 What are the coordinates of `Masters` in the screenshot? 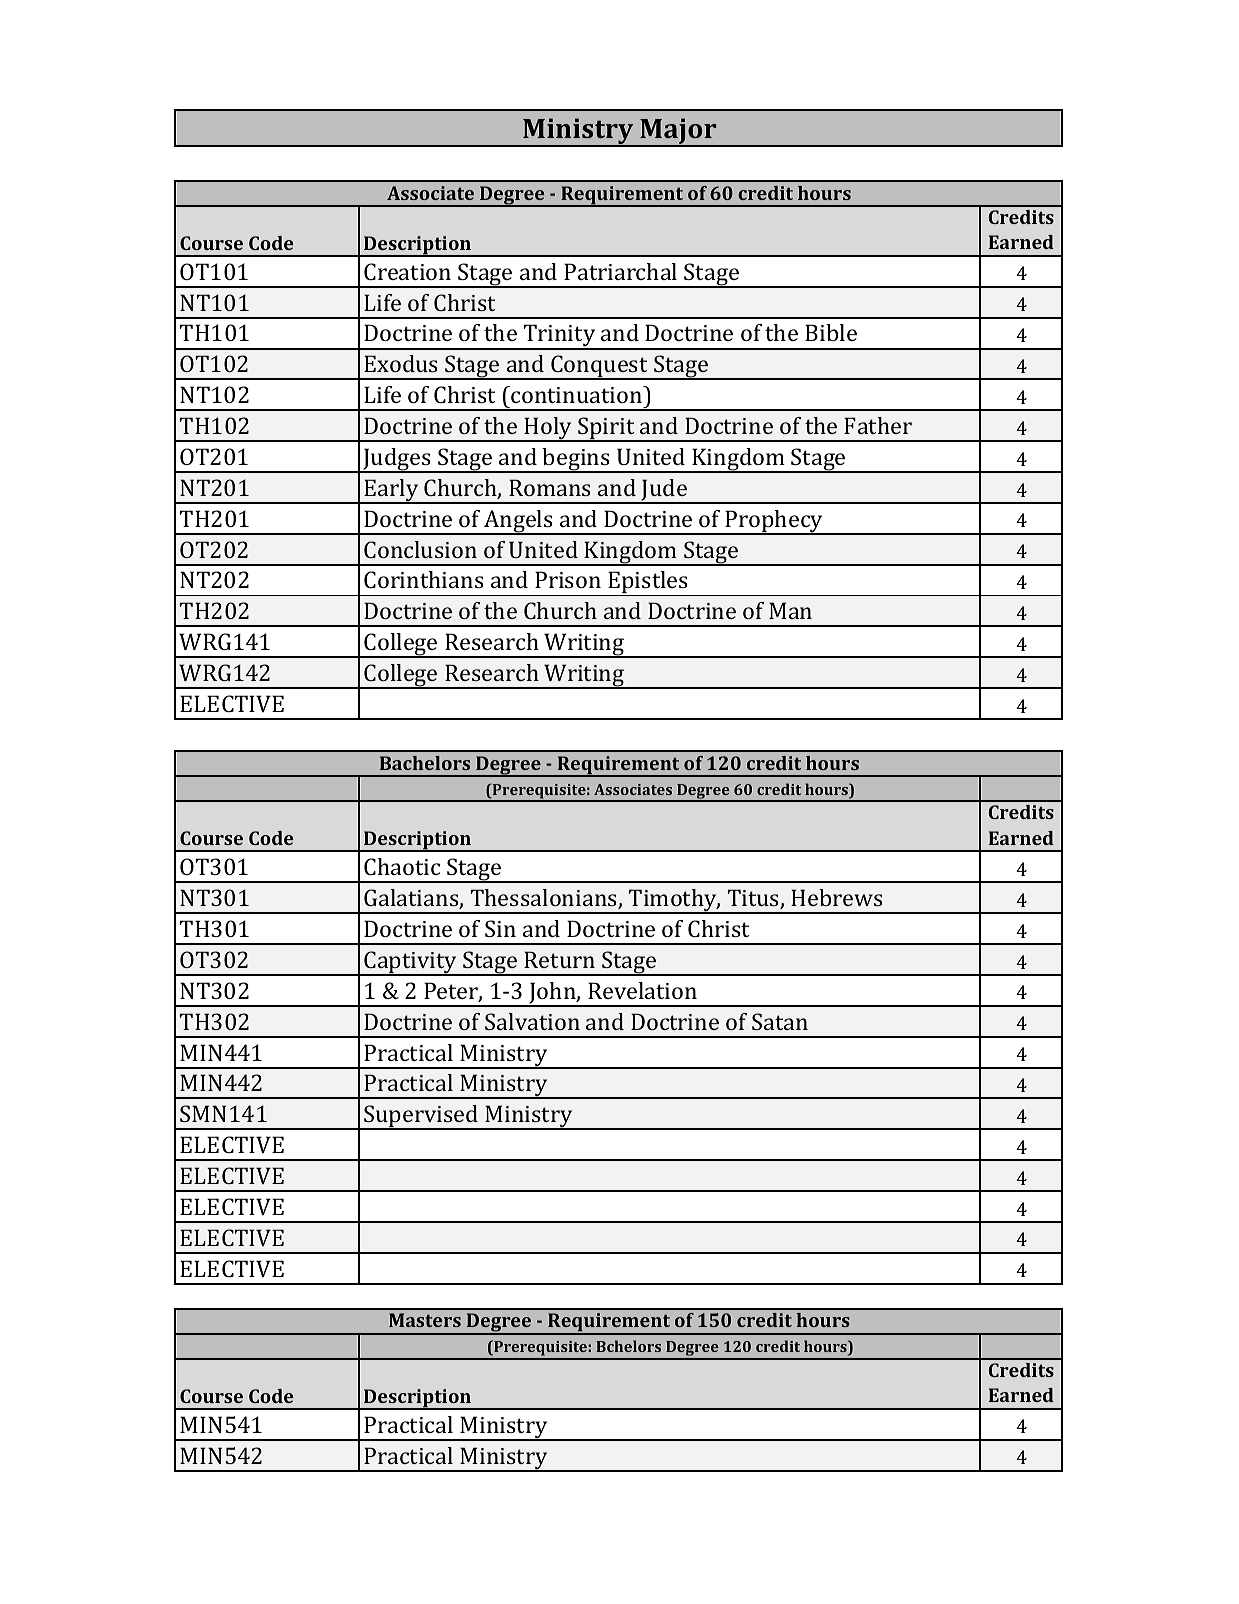 It's located at (425, 1320).
